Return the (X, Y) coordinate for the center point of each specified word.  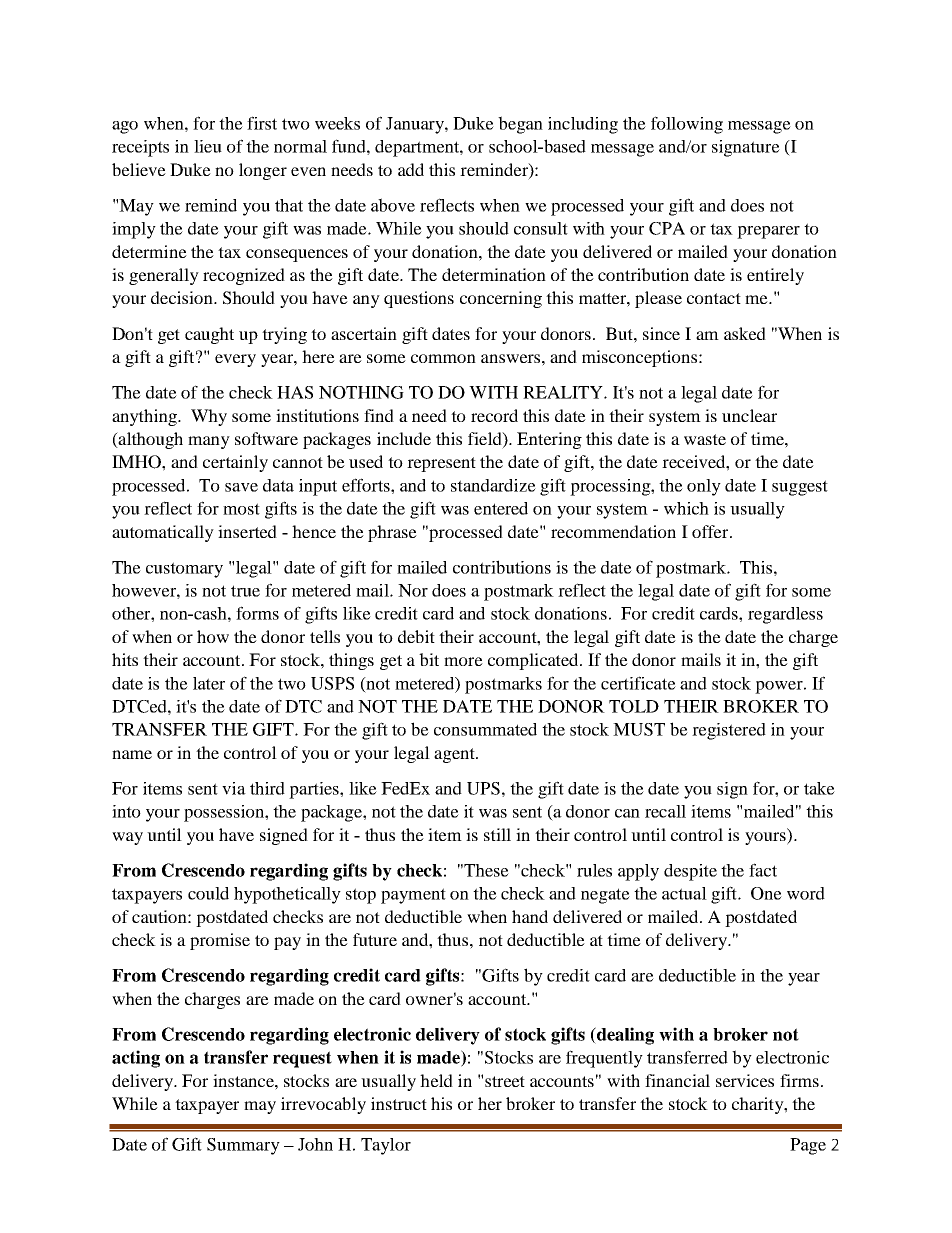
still (497, 834)
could (208, 893)
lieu (208, 146)
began (520, 125)
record (494, 415)
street (505, 1081)
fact (763, 870)
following (687, 125)
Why (209, 417)
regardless (785, 615)
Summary (243, 1146)
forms (257, 613)
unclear (749, 415)
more (463, 661)
